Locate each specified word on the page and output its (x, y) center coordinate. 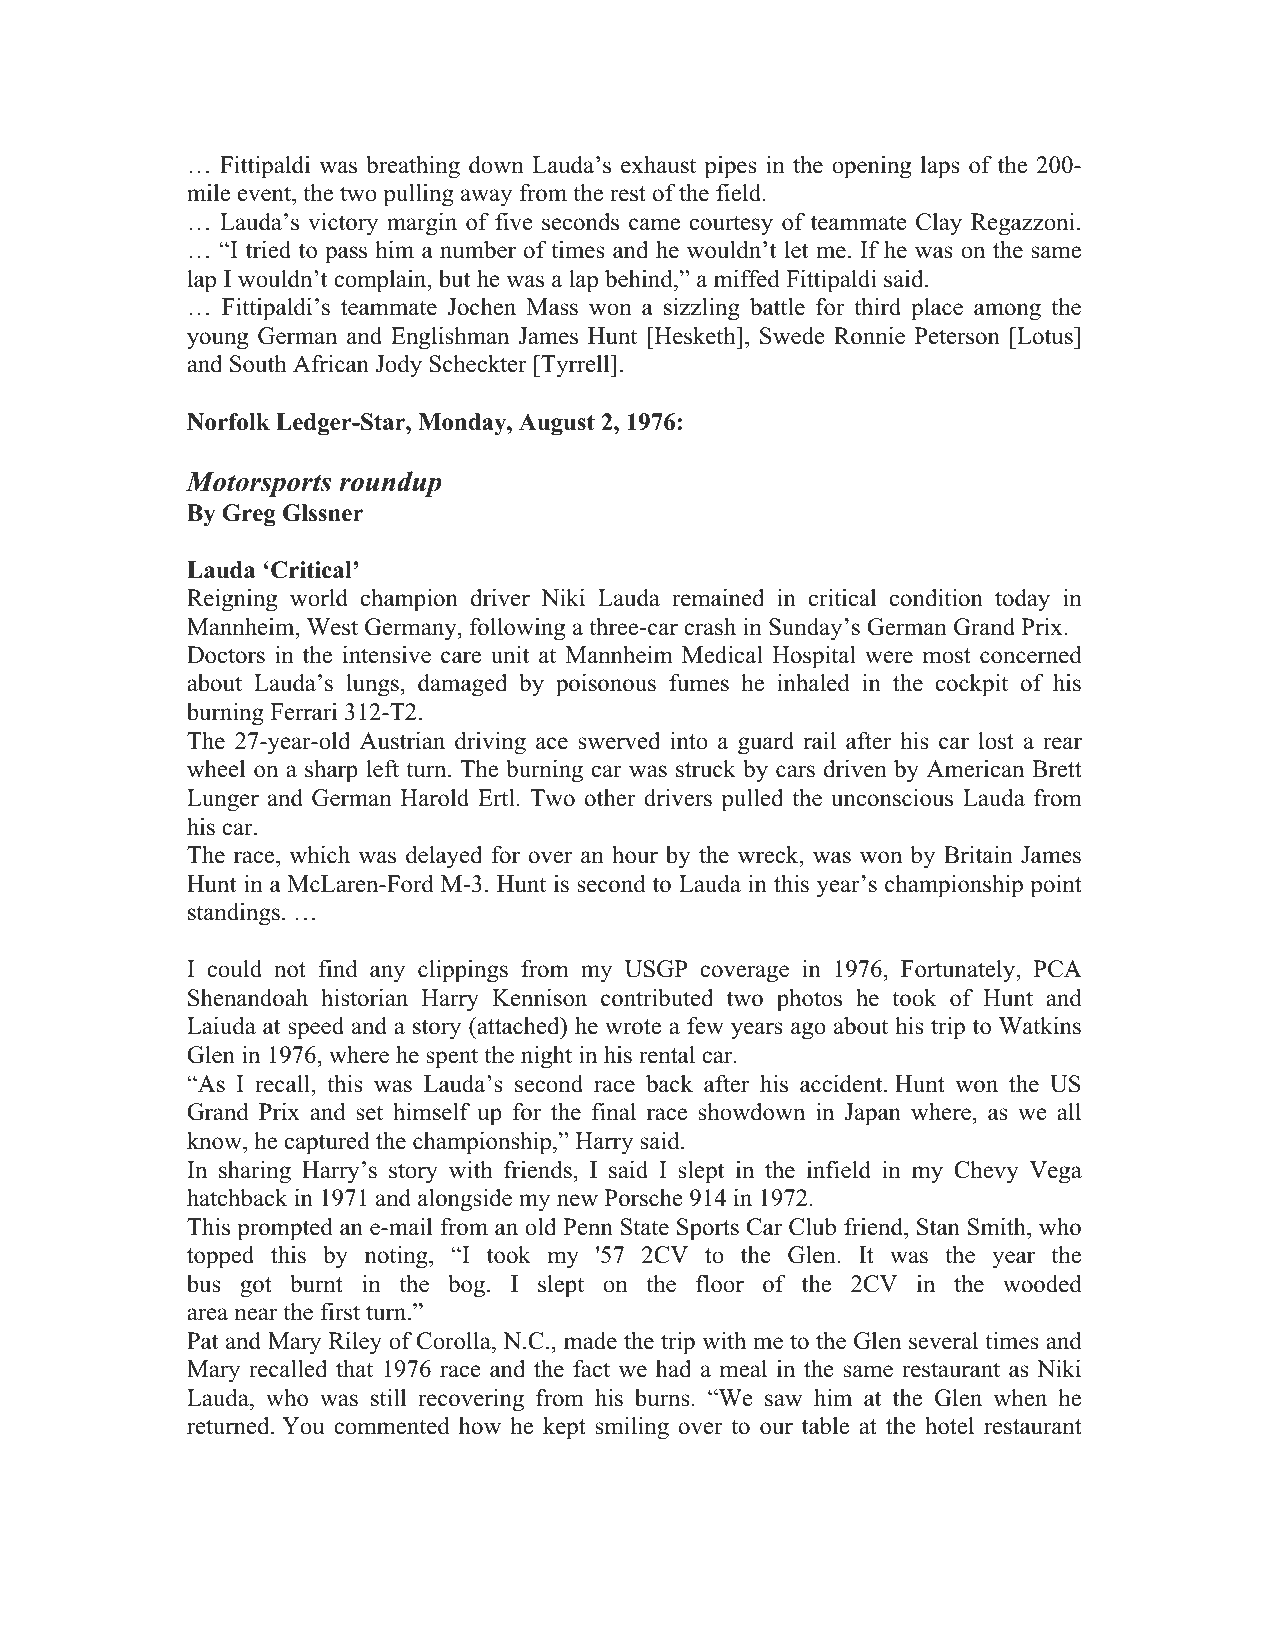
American (975, 768)
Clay (939, 224)
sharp (331, 771)
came (654, 224)
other (610, 798)
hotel (949, 1425)
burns (662, 1398)
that (354, 1368)
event (265, 194)
